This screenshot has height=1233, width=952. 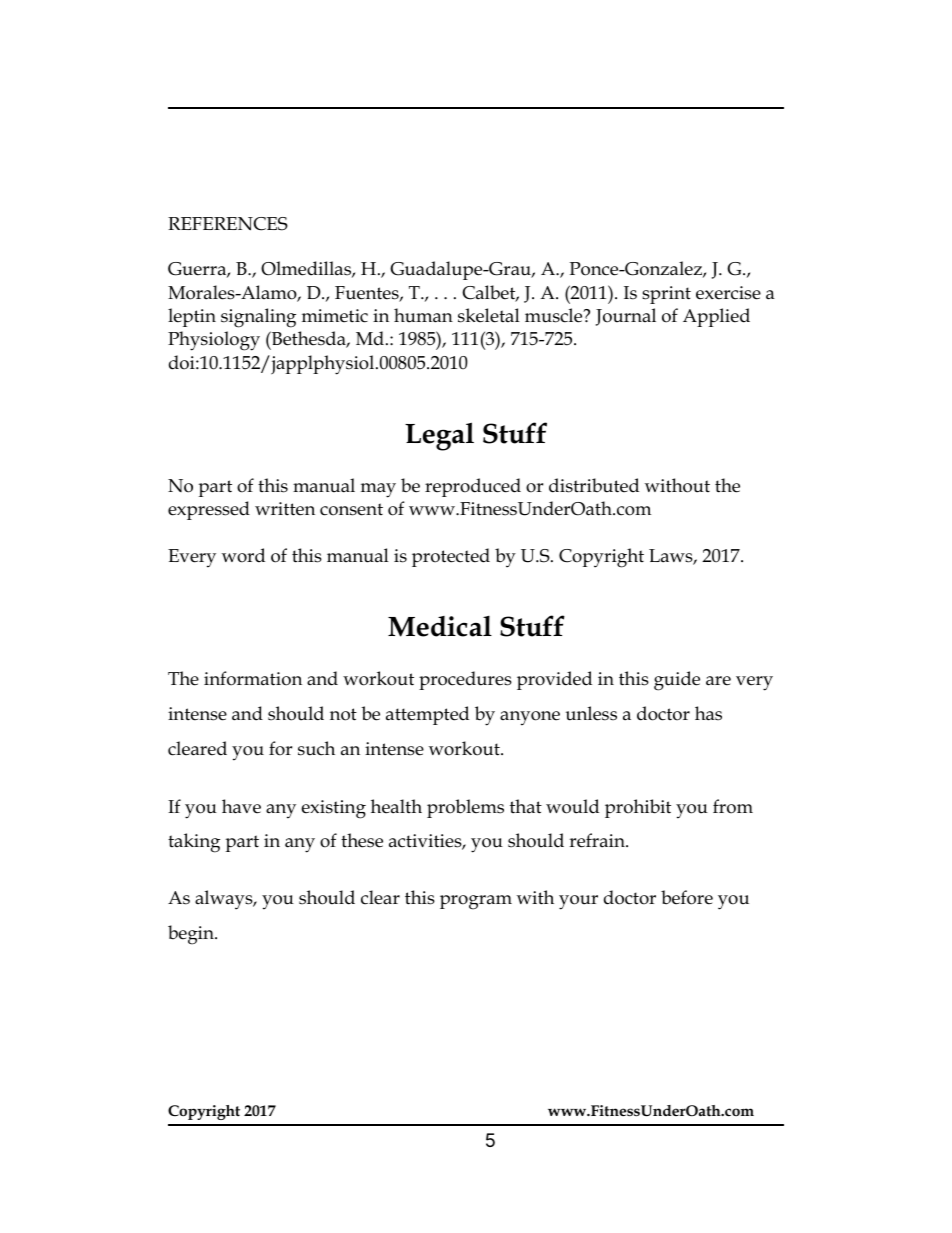 I want to click on word, so click(x=243, y=555).
